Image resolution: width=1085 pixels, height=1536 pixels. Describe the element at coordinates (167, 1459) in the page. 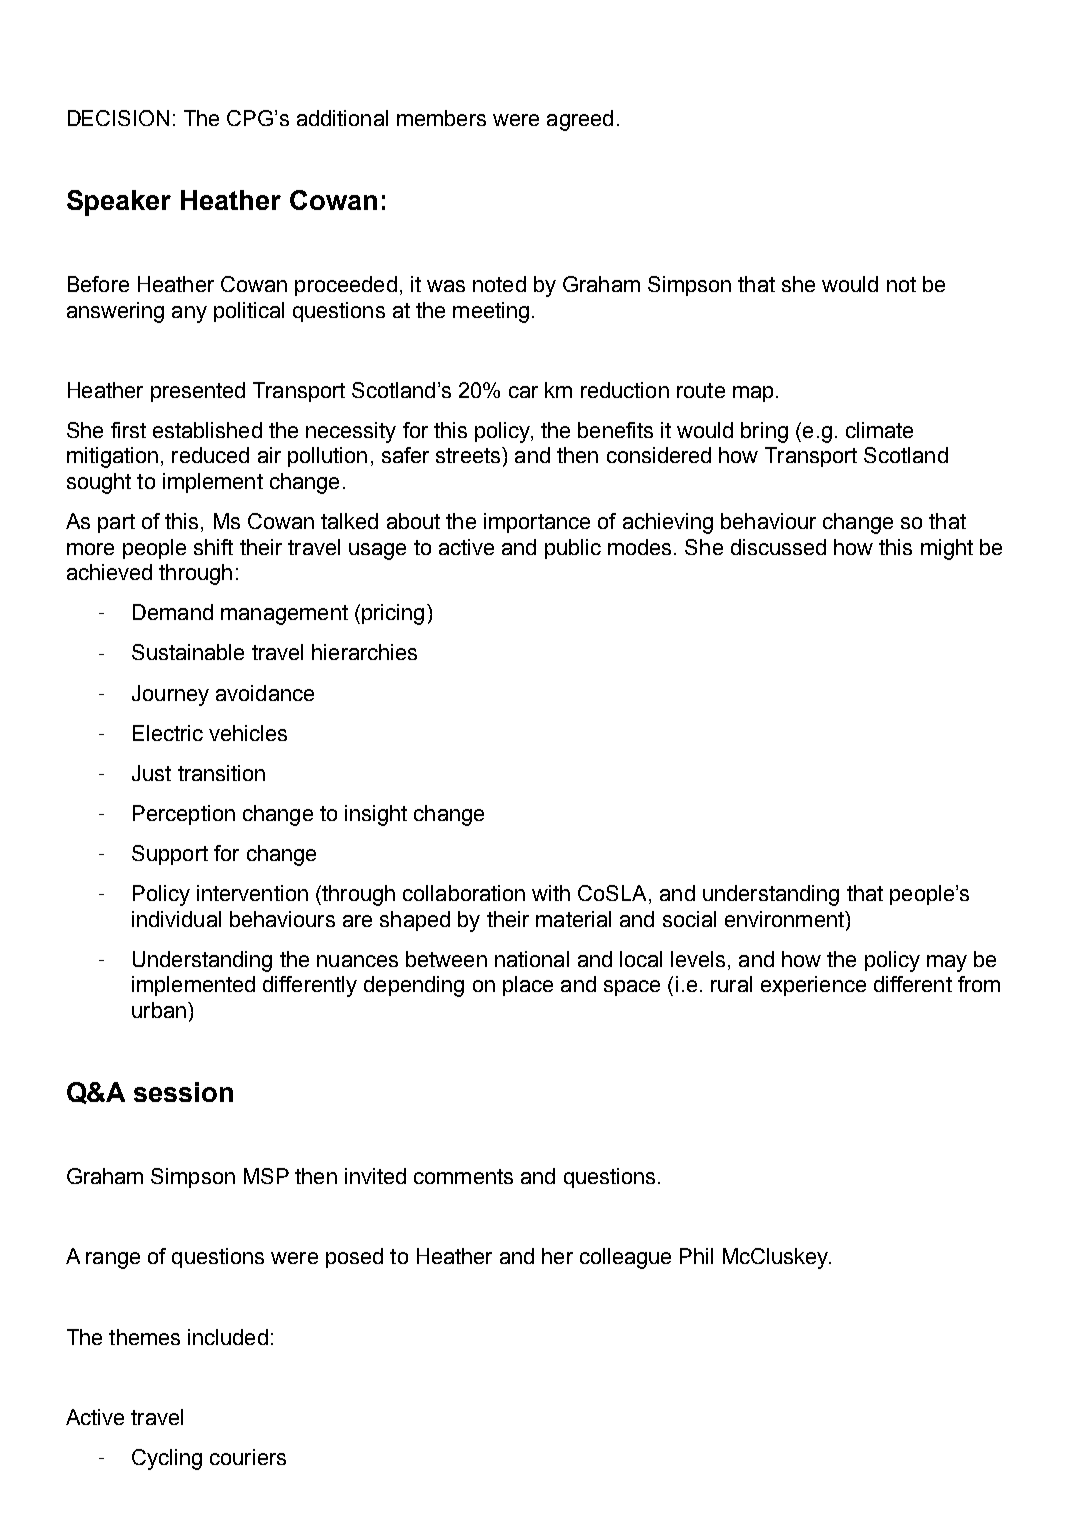

I see `Cycling` at that location.
